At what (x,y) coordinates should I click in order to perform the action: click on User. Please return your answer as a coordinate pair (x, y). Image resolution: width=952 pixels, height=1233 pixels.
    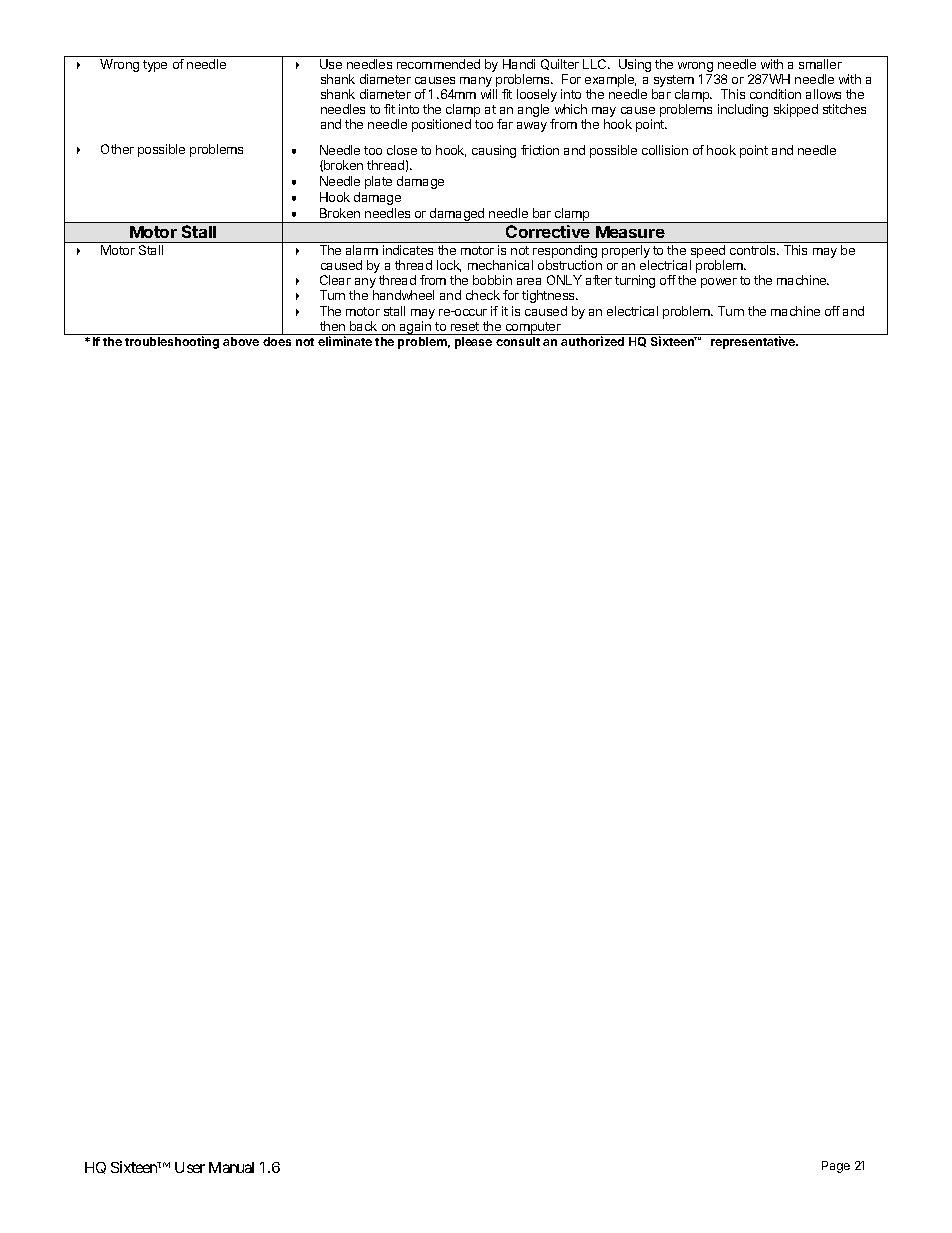
    Looking at the image, I should click on (190, 1167).
